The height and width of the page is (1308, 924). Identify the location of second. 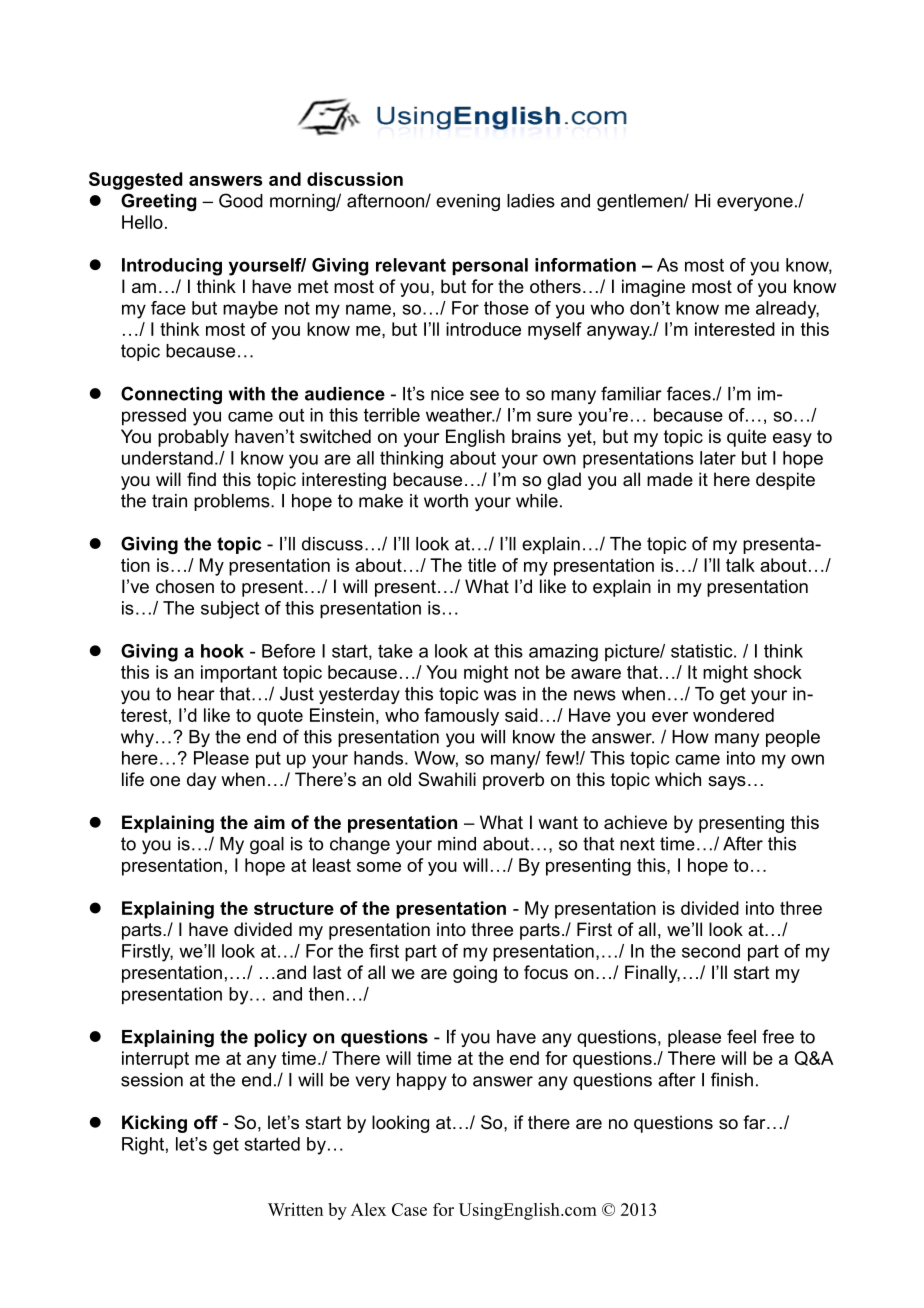
(711, 951).
